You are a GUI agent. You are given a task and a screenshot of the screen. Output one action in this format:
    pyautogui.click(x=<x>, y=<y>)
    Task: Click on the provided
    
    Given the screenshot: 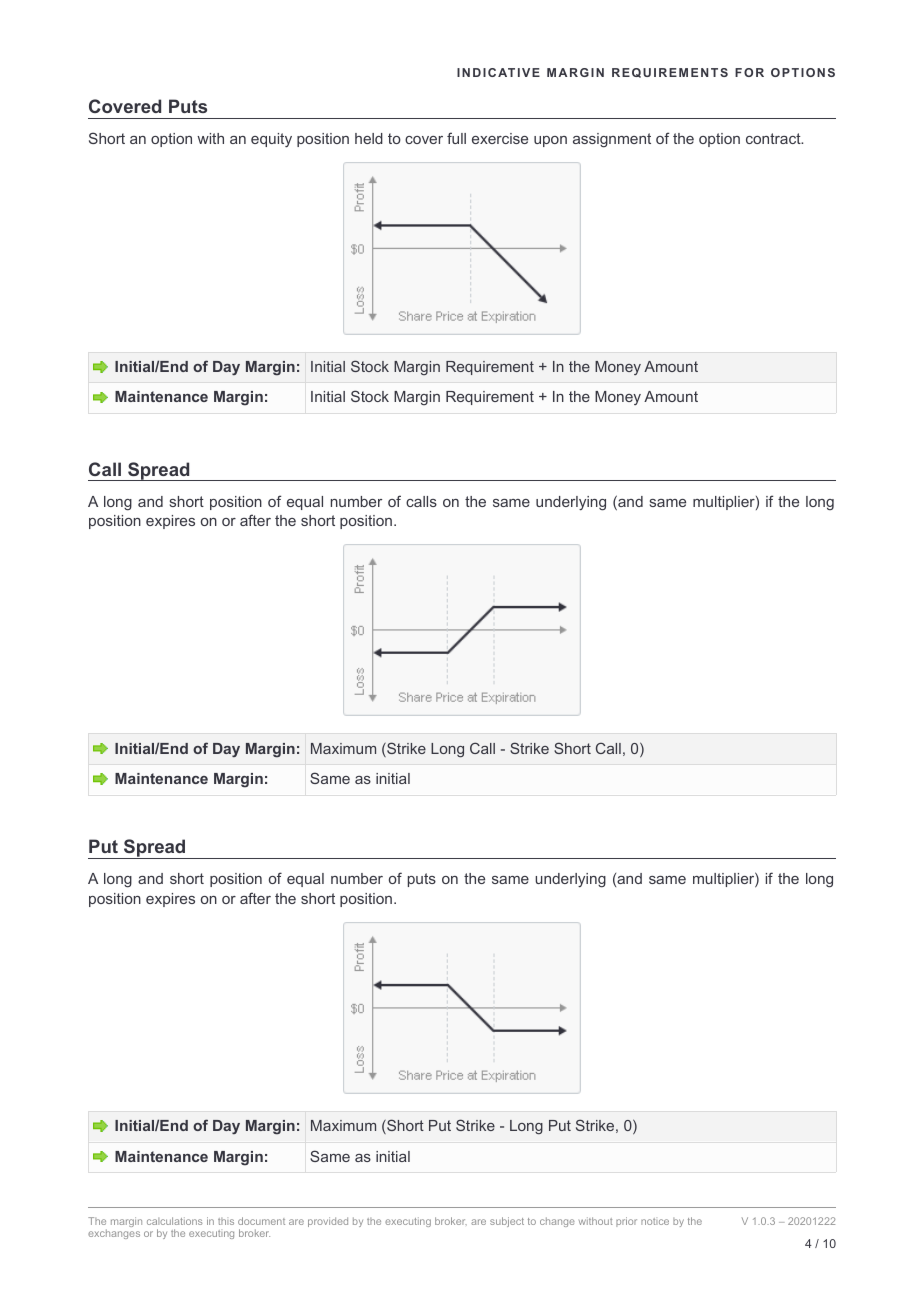 What is the action you would take?
    pyautogui.click(x=328, y=1222)
